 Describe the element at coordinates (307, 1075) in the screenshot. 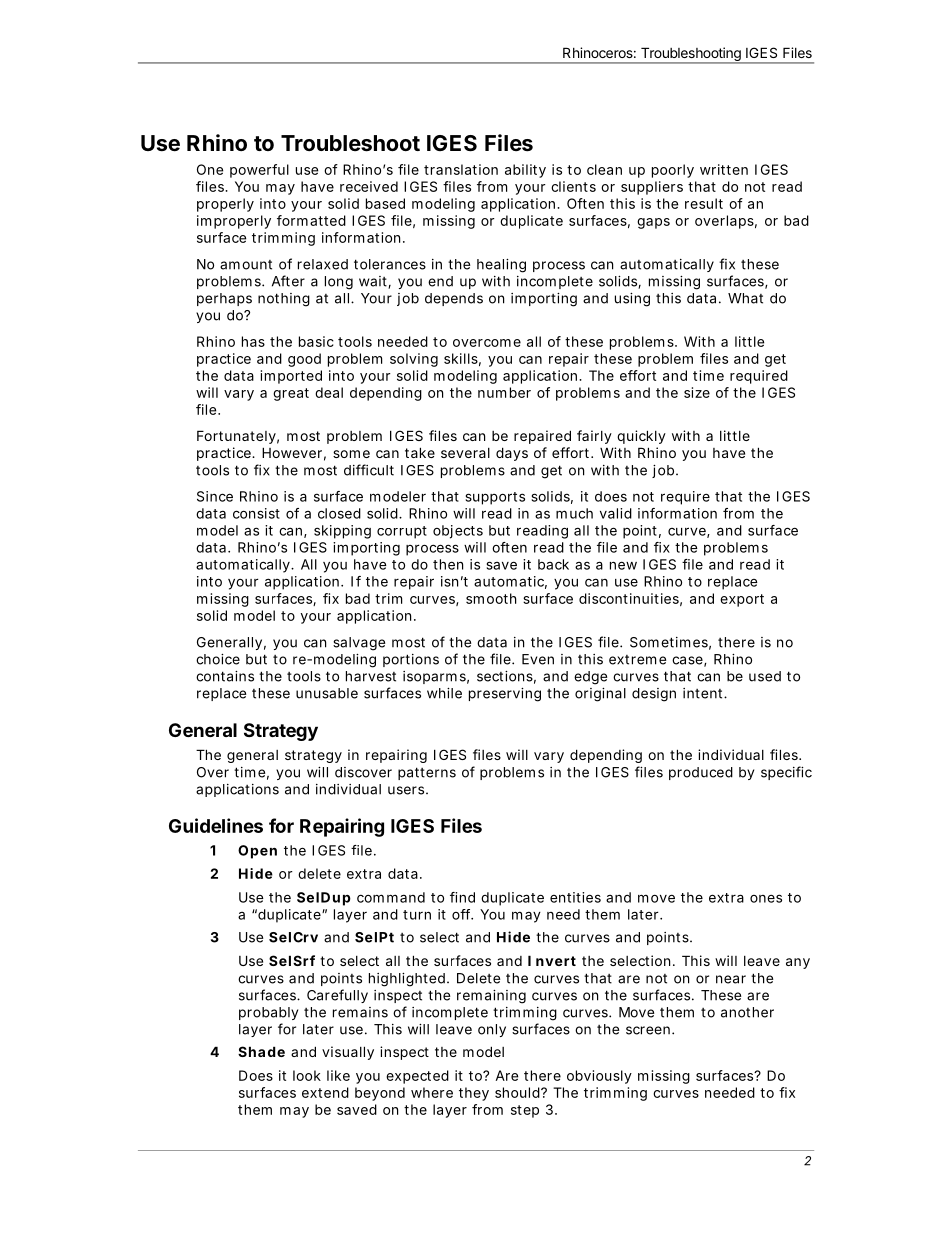

I see `look` at that location.
